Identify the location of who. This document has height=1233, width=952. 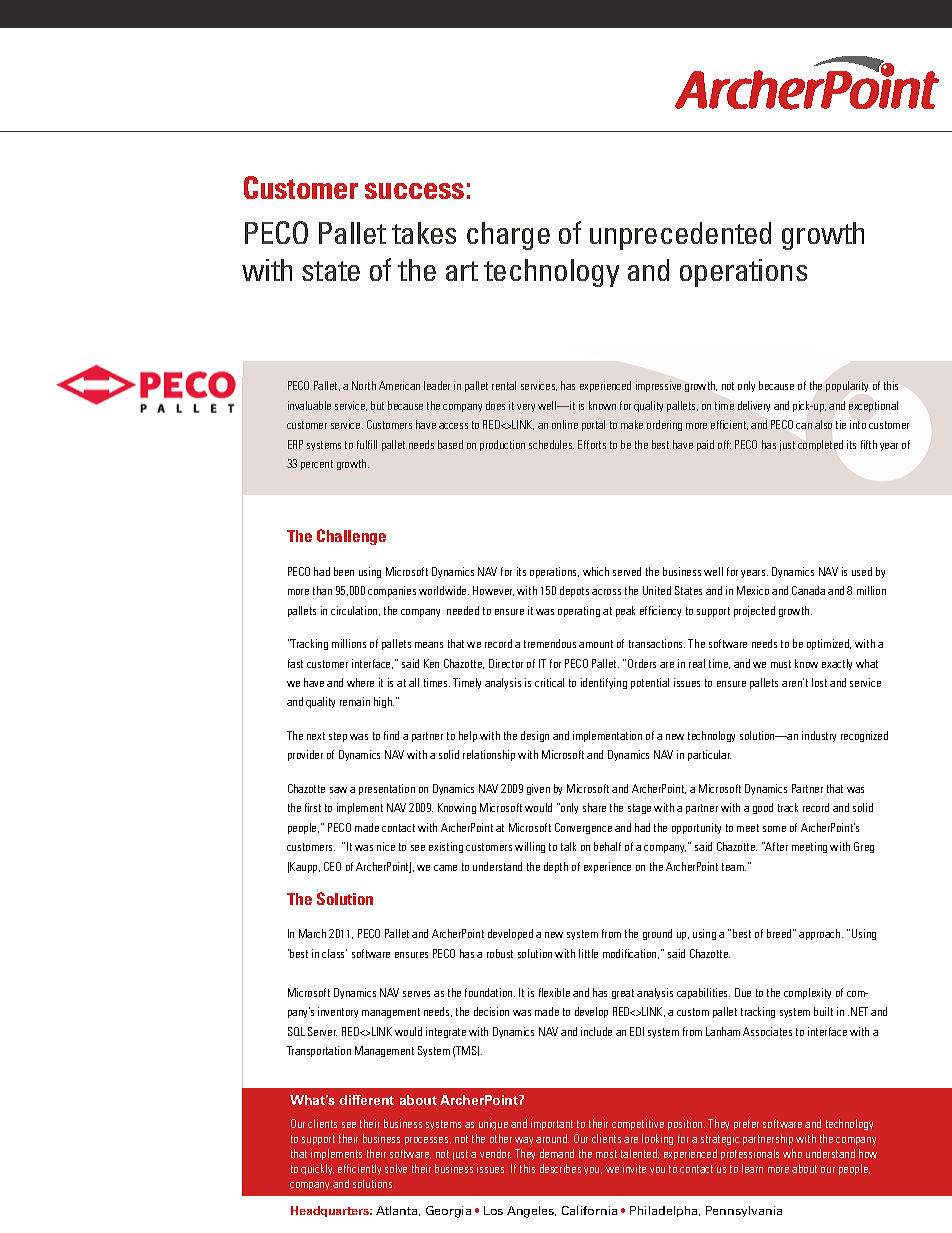
(792, 1153).
